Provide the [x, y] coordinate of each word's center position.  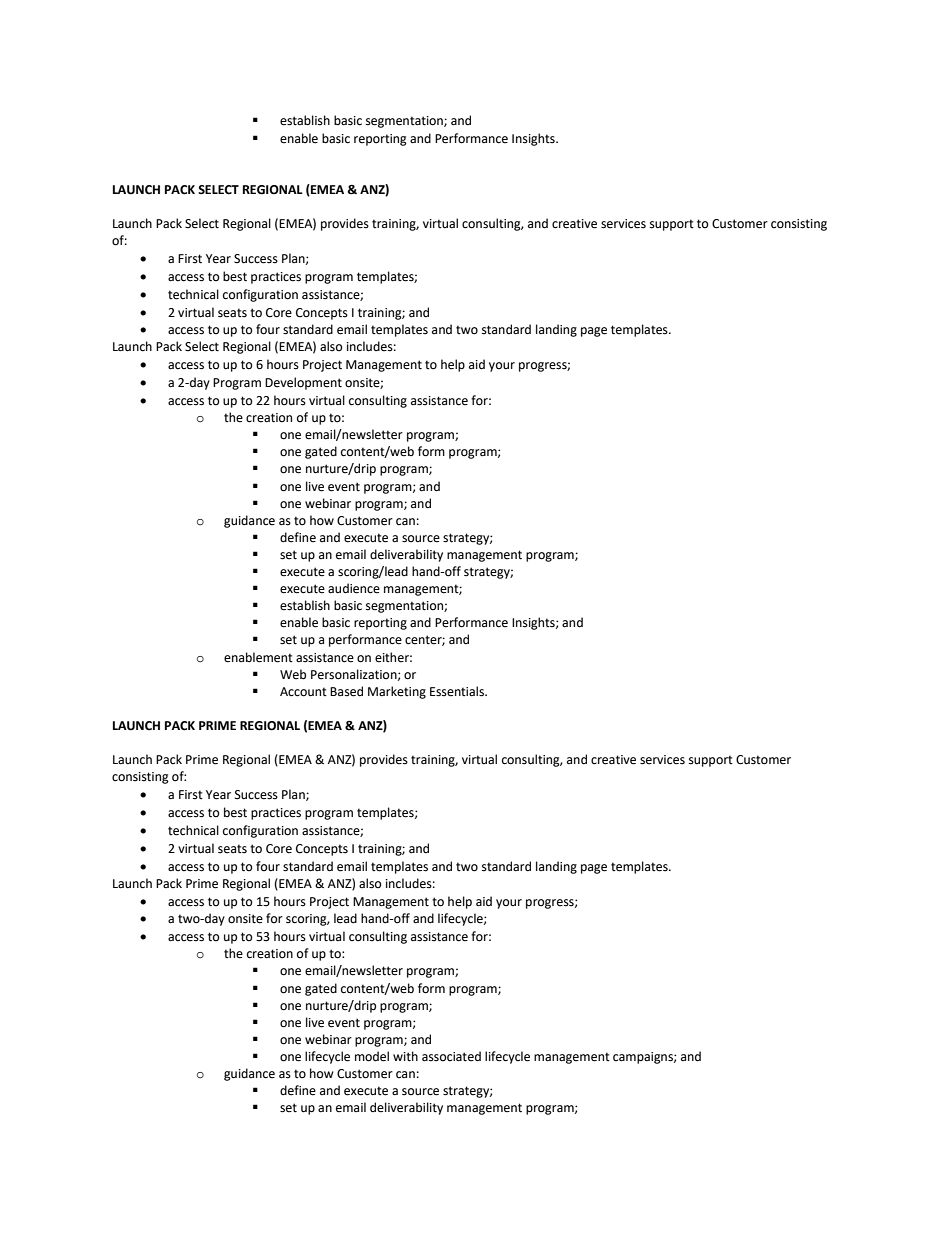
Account [303, 692]
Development [303, 383]
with [405, 1056]
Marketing [397, 692]
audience [354, 588]
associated [451, 1056]
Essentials [458, 691]
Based [346, 691]
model [372, 1056]
